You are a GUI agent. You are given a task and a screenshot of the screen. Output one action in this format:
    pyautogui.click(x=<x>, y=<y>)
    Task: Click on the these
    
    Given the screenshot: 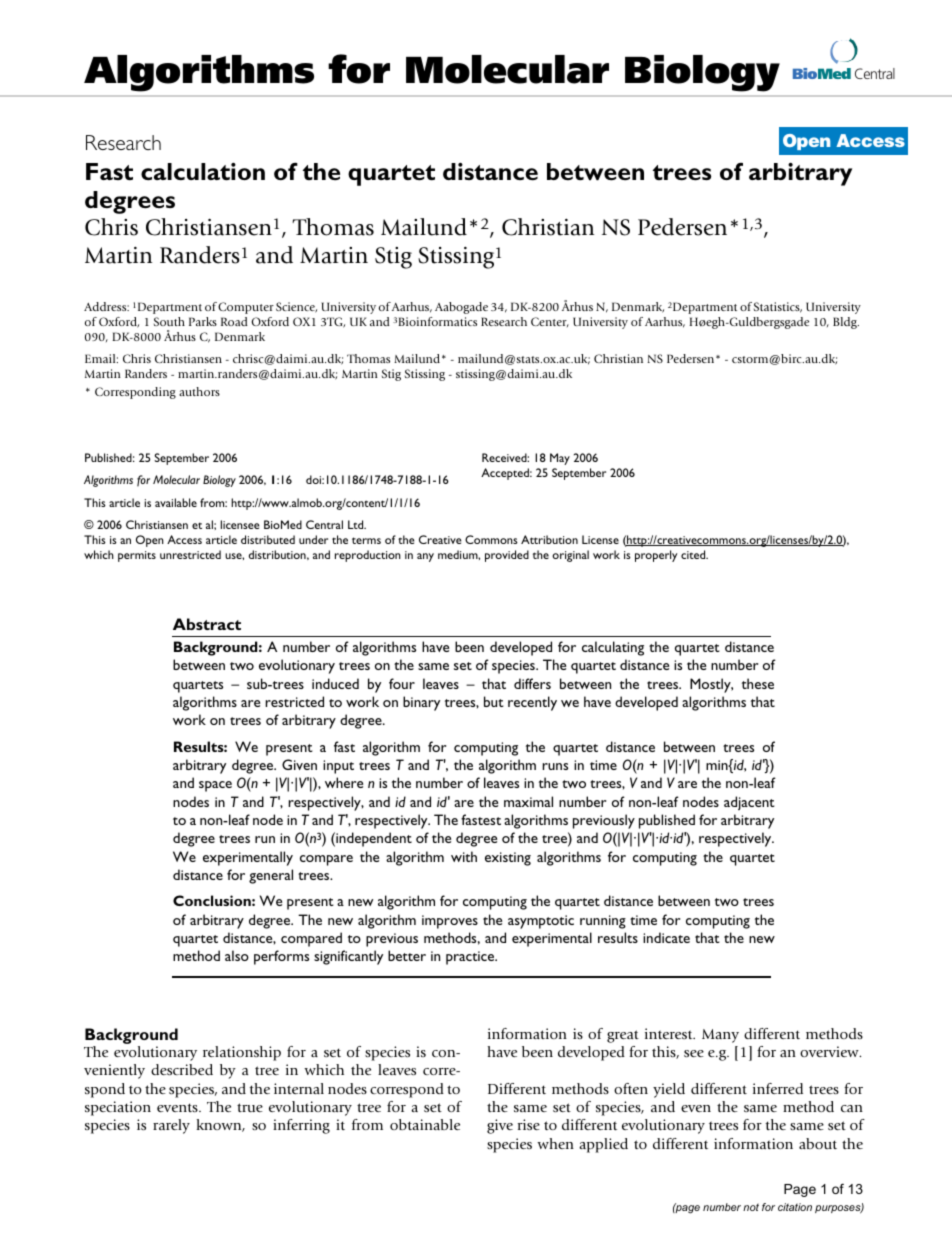 What is the action you would take?
    pyautogui.click(x=758, y=683)
